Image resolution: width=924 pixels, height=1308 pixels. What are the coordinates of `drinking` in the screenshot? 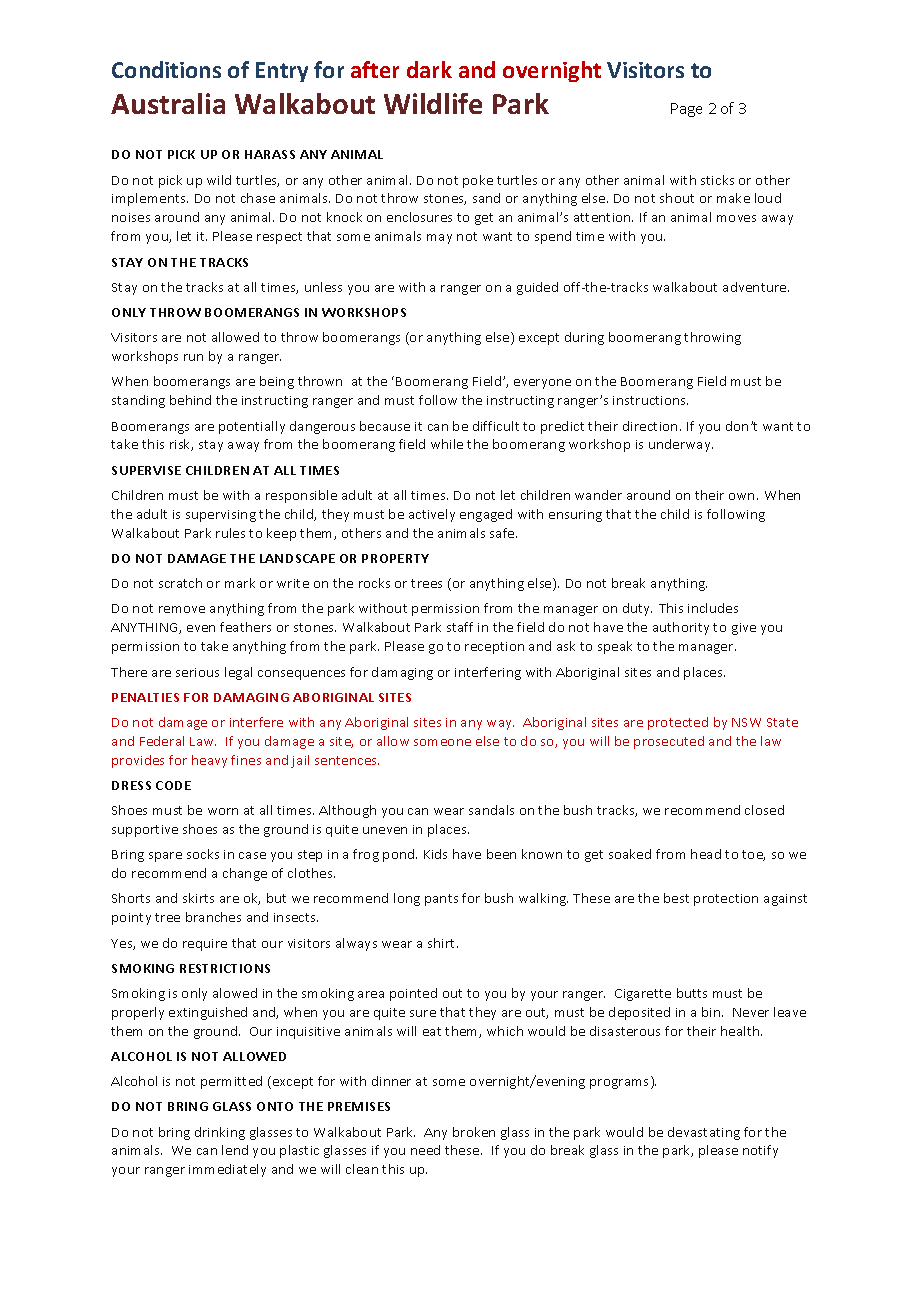 It's located at (220, 1133).
